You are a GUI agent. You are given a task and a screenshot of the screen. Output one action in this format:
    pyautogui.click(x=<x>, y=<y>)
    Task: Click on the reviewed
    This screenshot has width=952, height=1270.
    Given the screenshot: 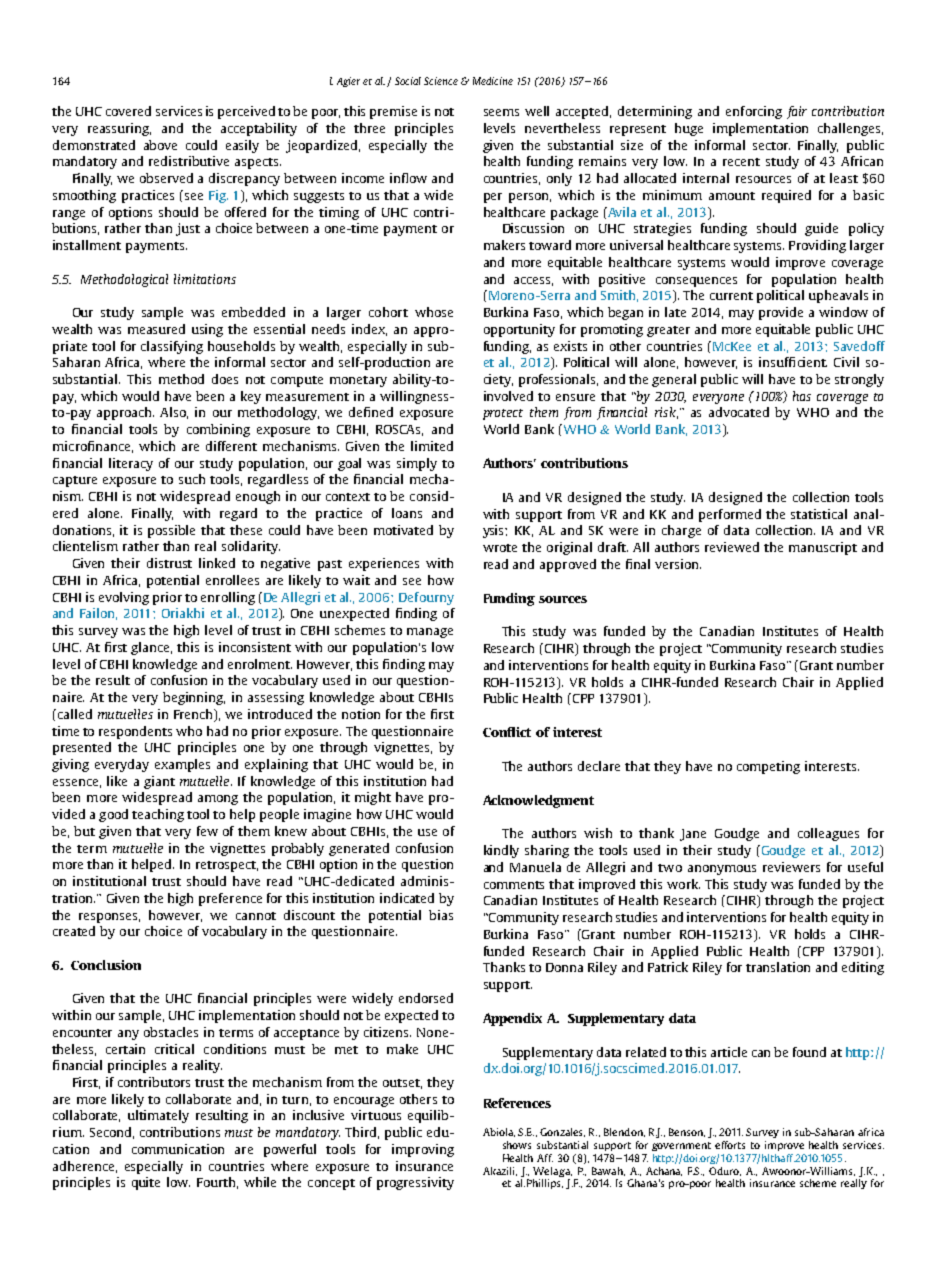 What is the action you would take?
    pyautogui.click(x=732, y=547)
